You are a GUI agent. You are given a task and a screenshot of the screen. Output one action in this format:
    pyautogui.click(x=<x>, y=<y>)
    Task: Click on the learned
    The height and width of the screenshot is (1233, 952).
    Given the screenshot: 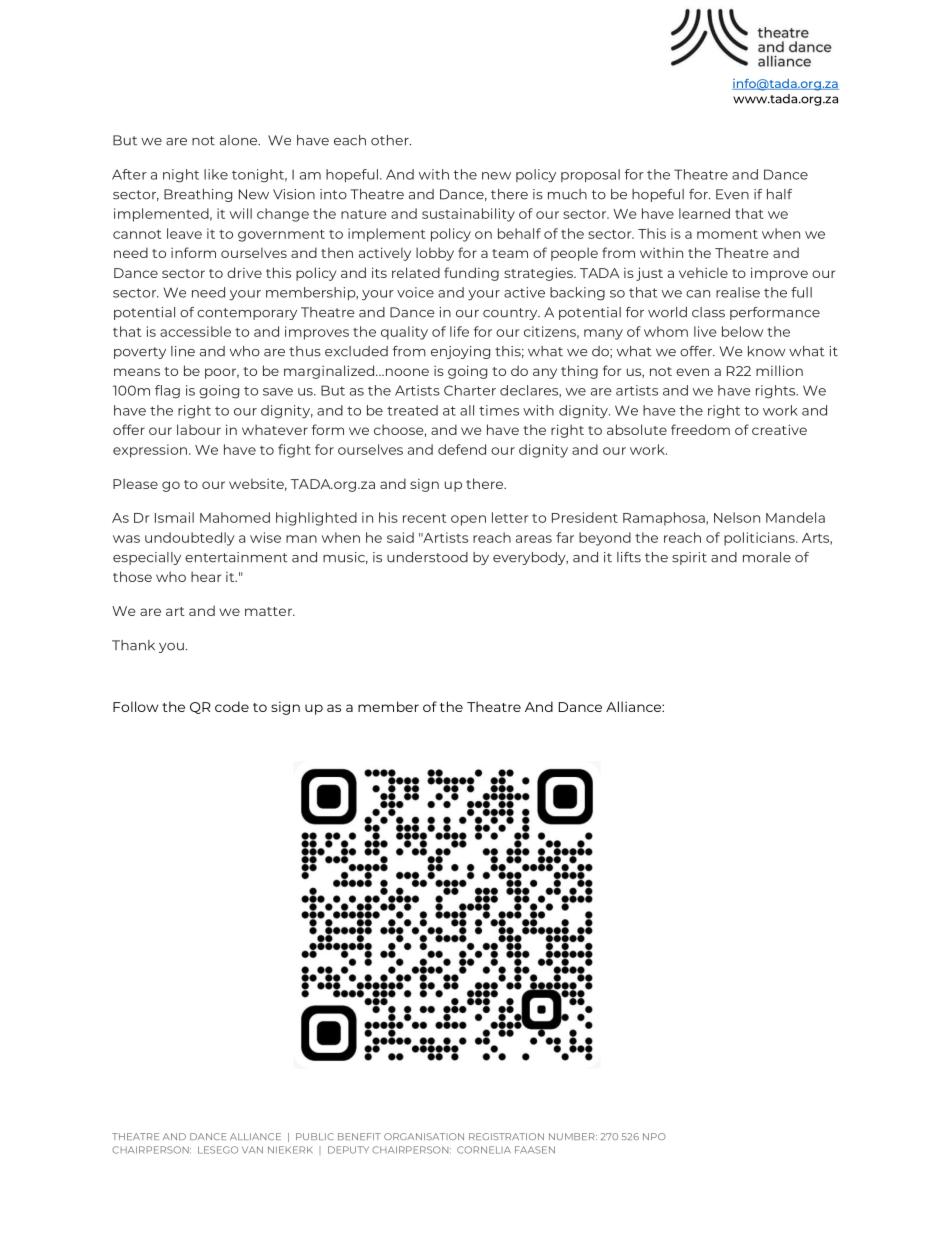 What is the action you would take?
    pyautogui.click(x=704, y=213)
